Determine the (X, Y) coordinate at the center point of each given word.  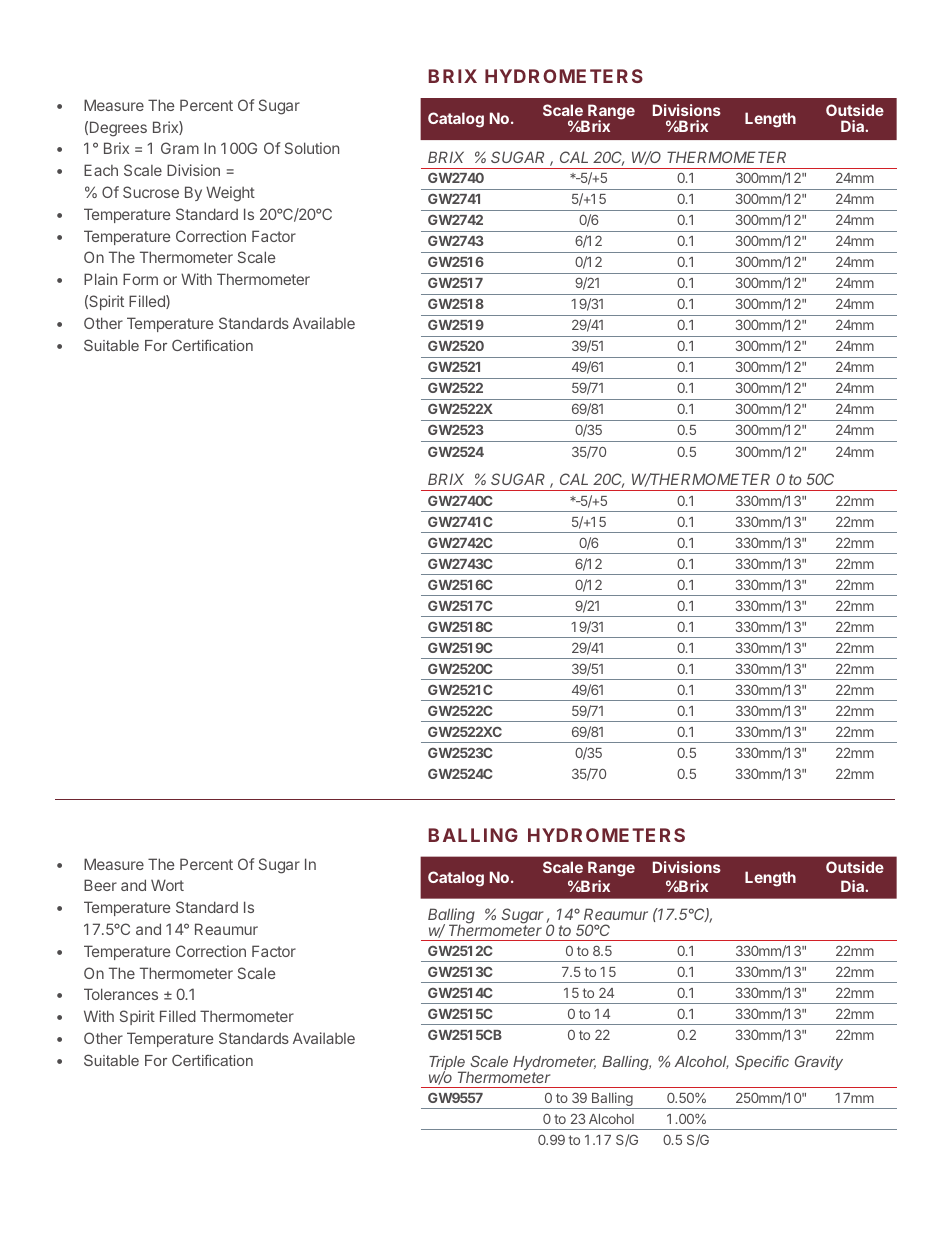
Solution (312, 148)
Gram (180, 148)
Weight (230, 194)
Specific (762, 1062)
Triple (448, 1064)
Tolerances (121, 994)
